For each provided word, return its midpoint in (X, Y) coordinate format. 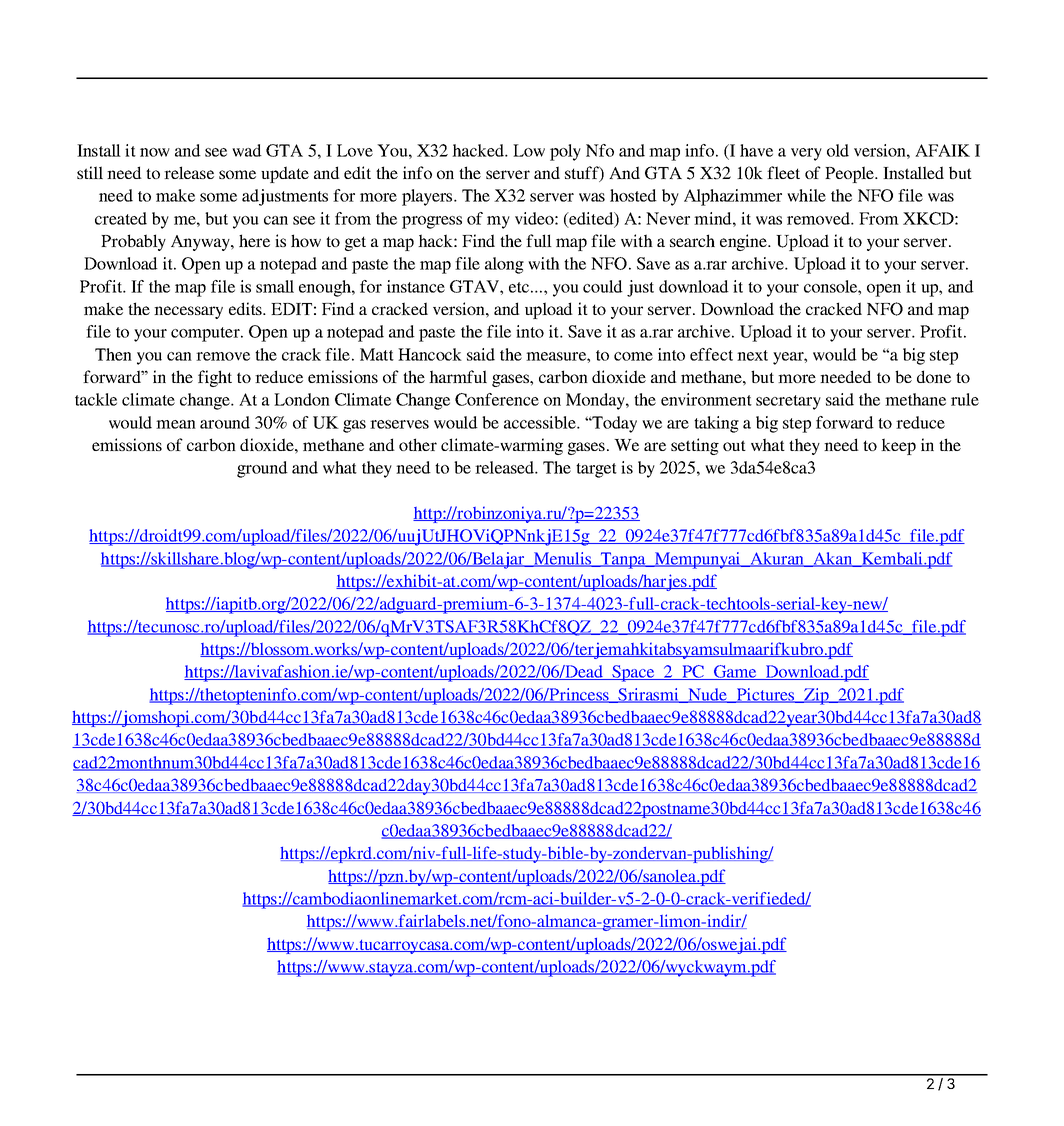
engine (744, 242)
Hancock (430, 354)
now (155, 152)
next (752, 355)
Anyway (201, 243)
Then (113, 354)
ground (262, 469)
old (838, 150)
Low (529, 150)
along (504, 265)
